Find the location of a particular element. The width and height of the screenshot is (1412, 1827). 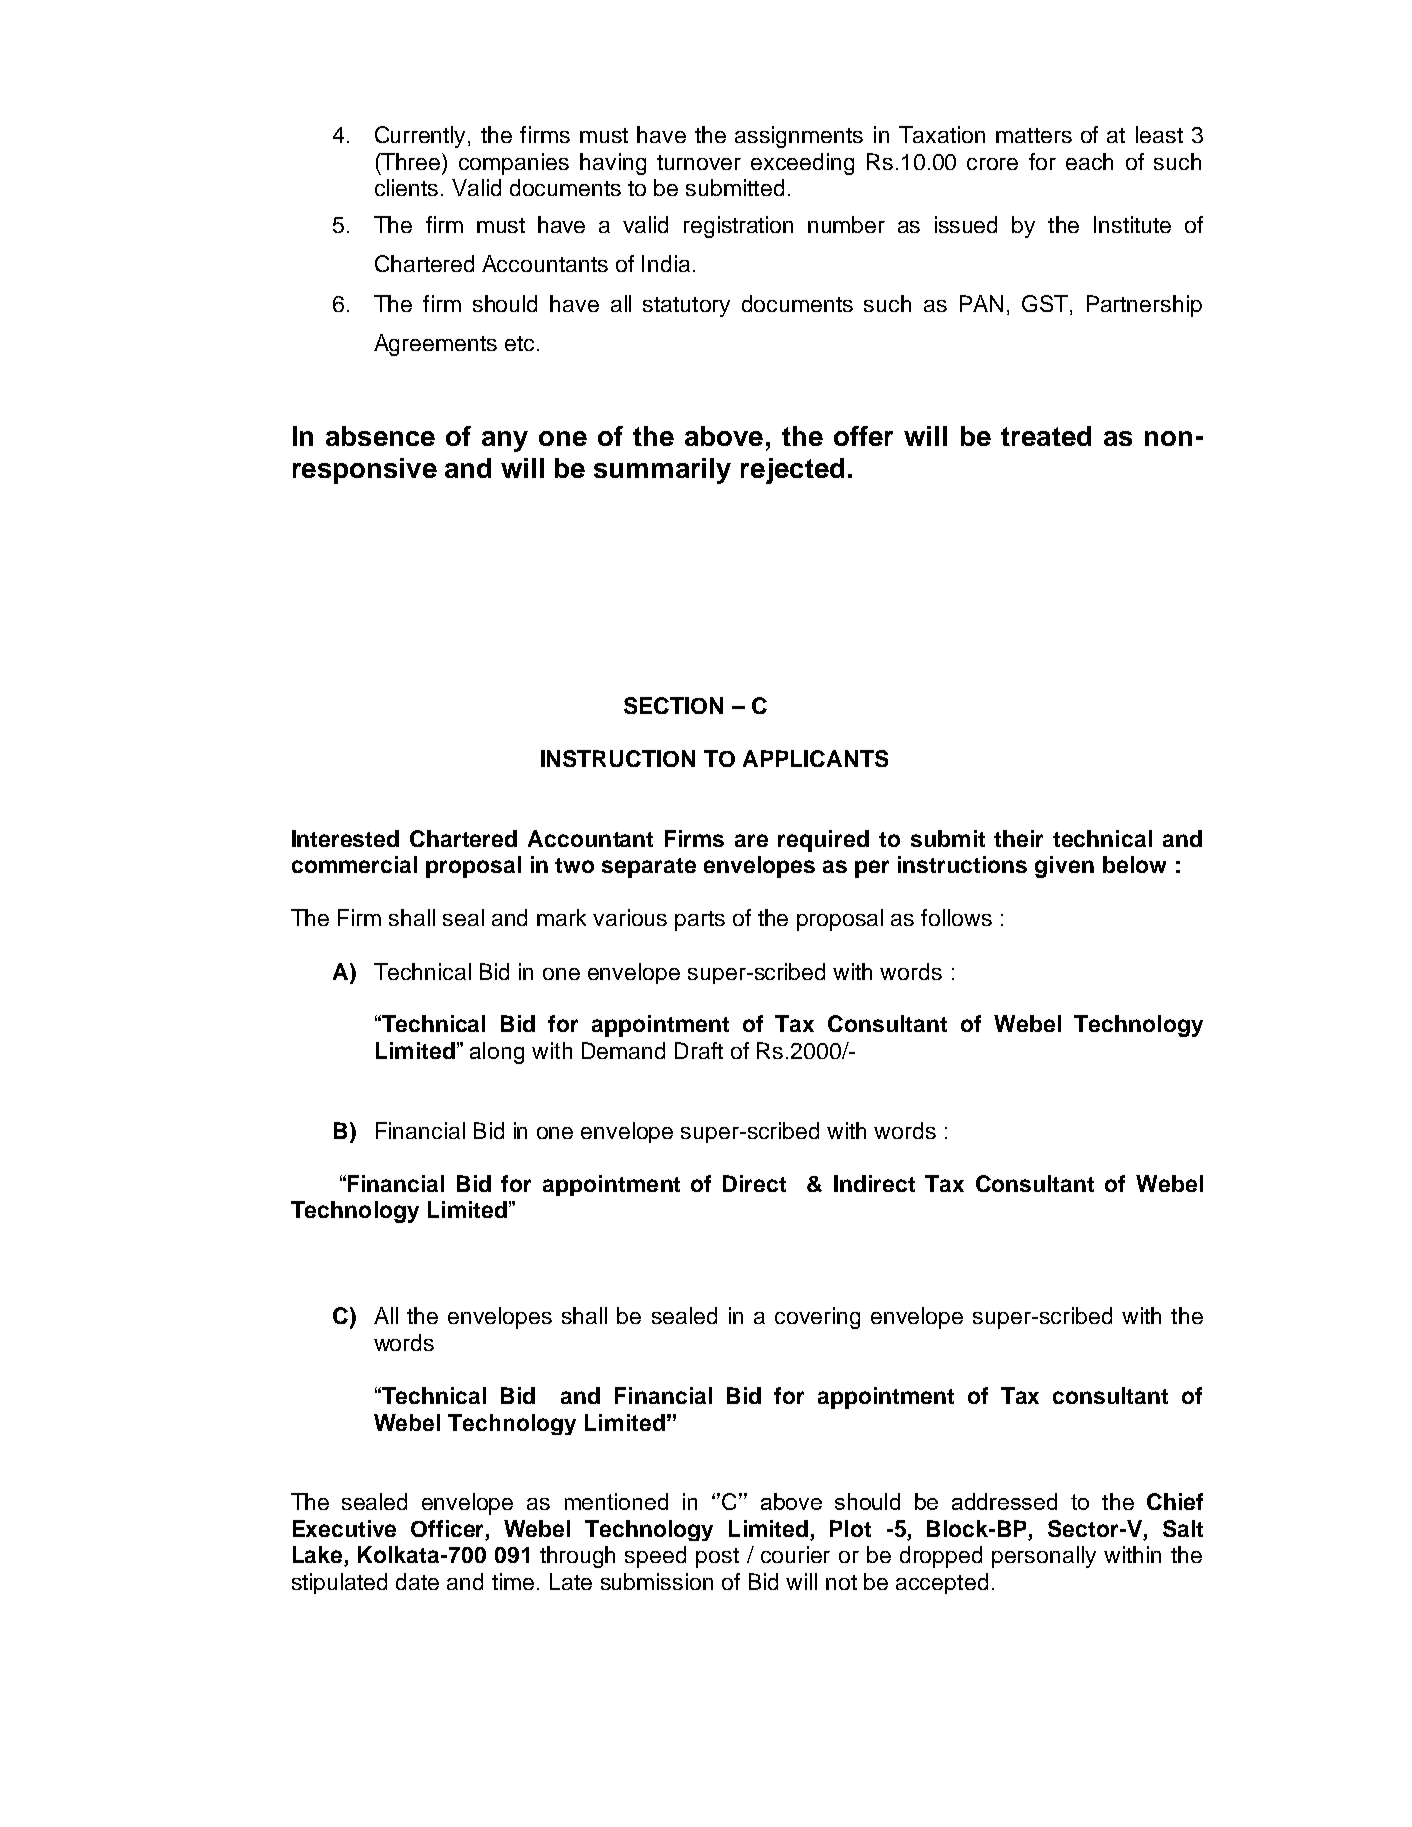

each is located at coordinates (1089, 161).
